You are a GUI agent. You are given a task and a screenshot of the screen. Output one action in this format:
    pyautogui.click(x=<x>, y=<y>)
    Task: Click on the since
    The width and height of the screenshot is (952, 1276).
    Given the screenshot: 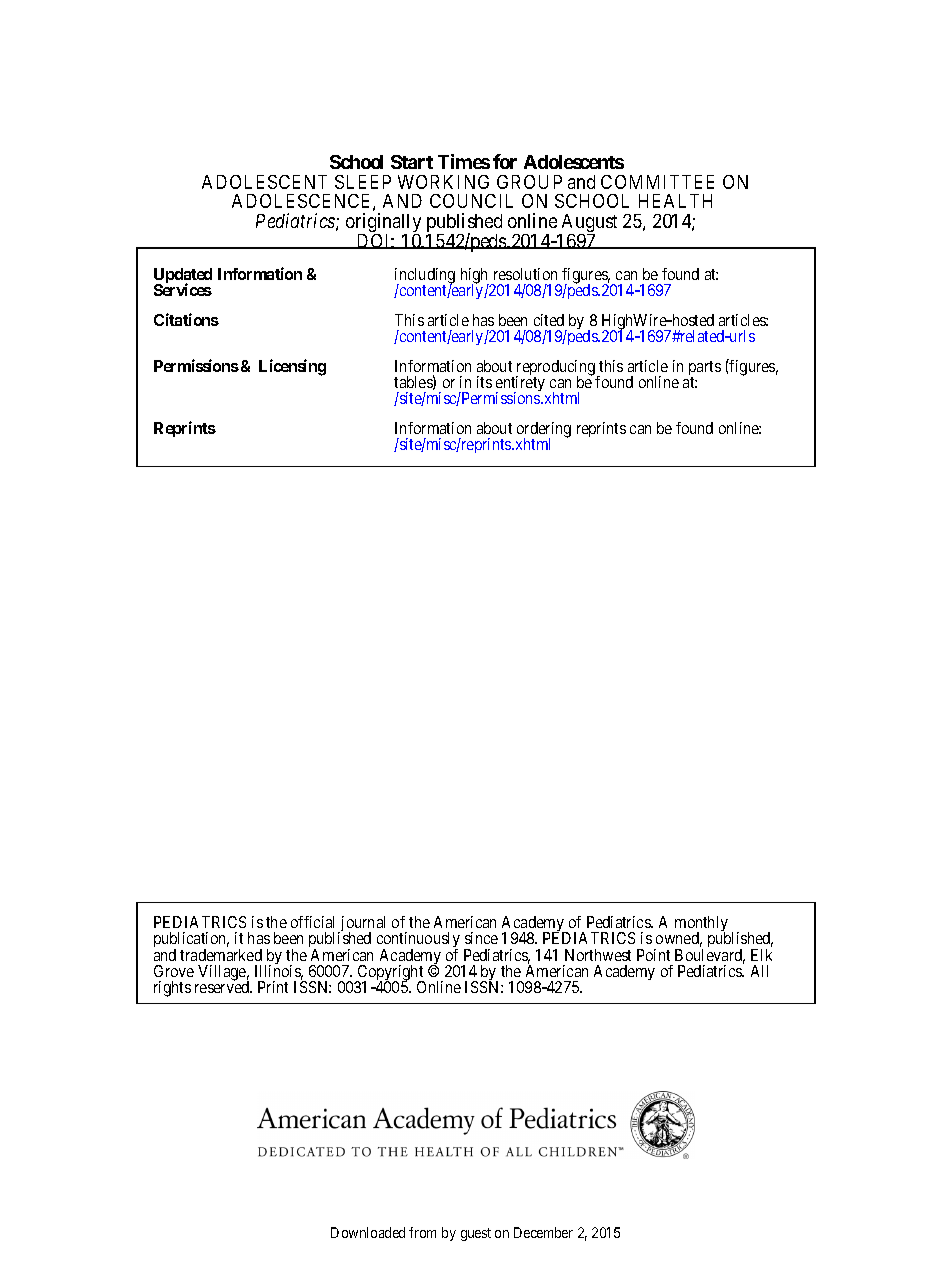 What is the action you would take?
    pyautogui.click(x=481, y=938)
